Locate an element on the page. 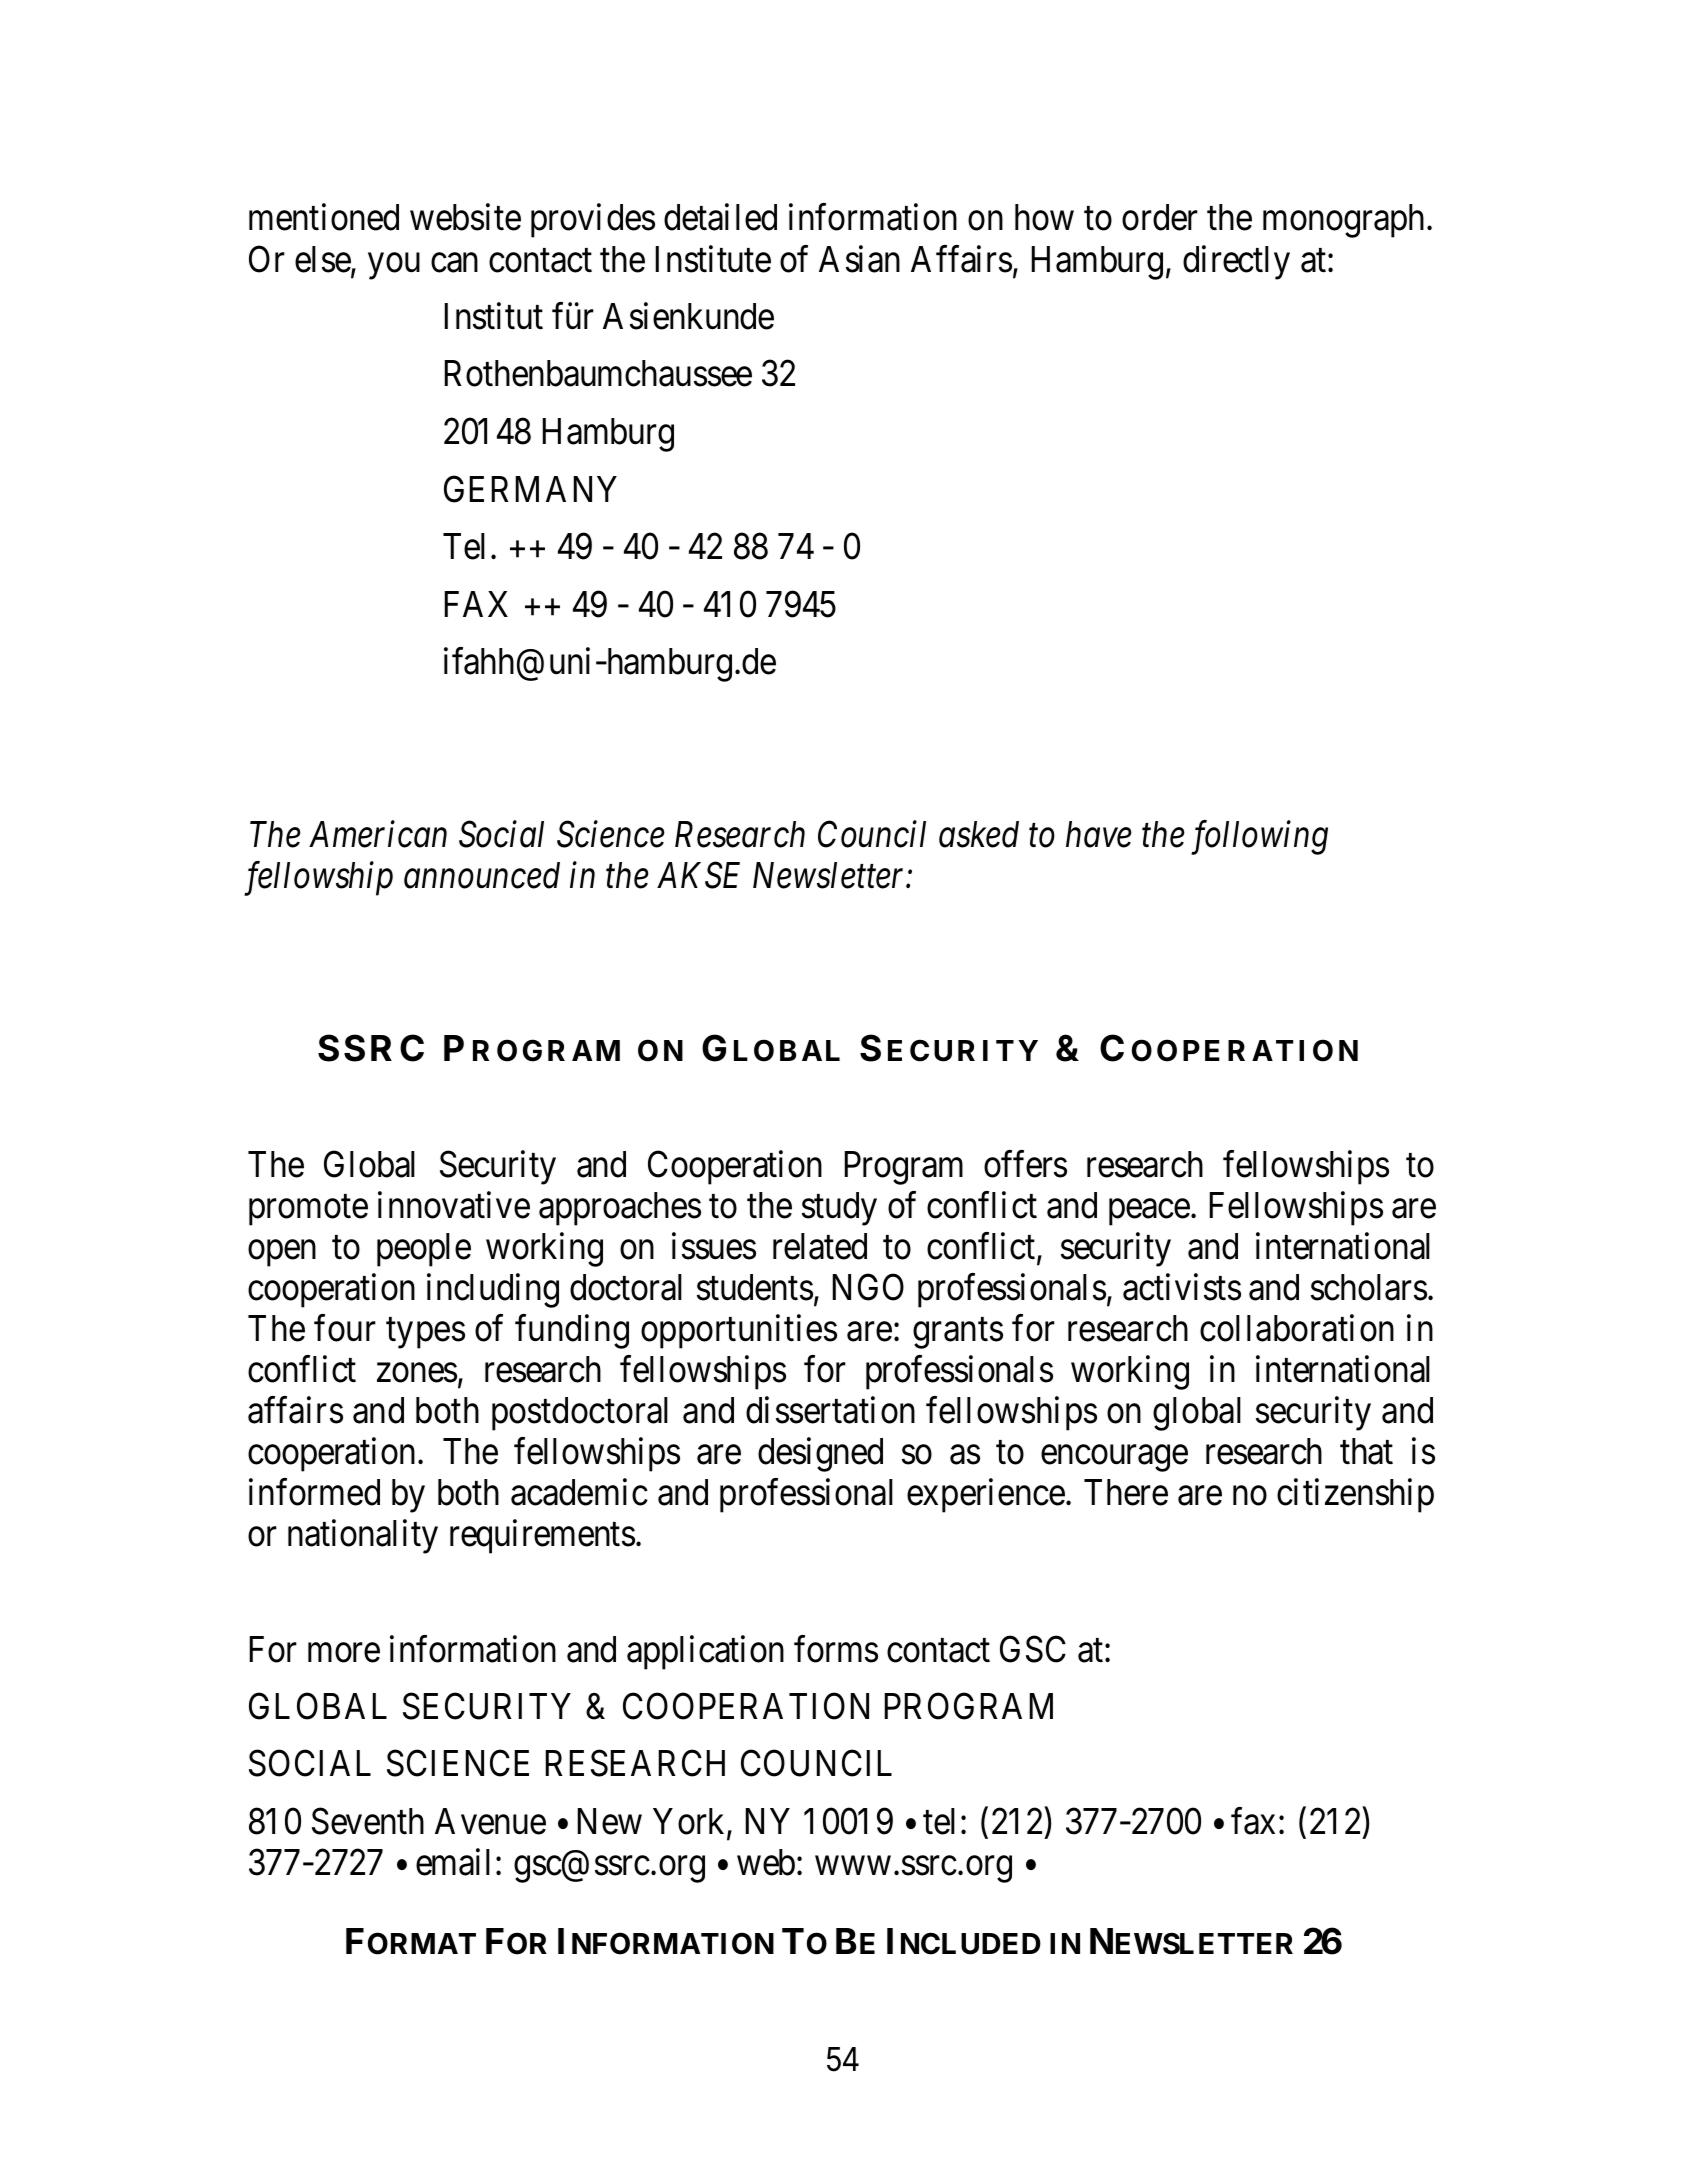 This image has height=2176, width=1682. Asian is located at coordinates (859, 259).
